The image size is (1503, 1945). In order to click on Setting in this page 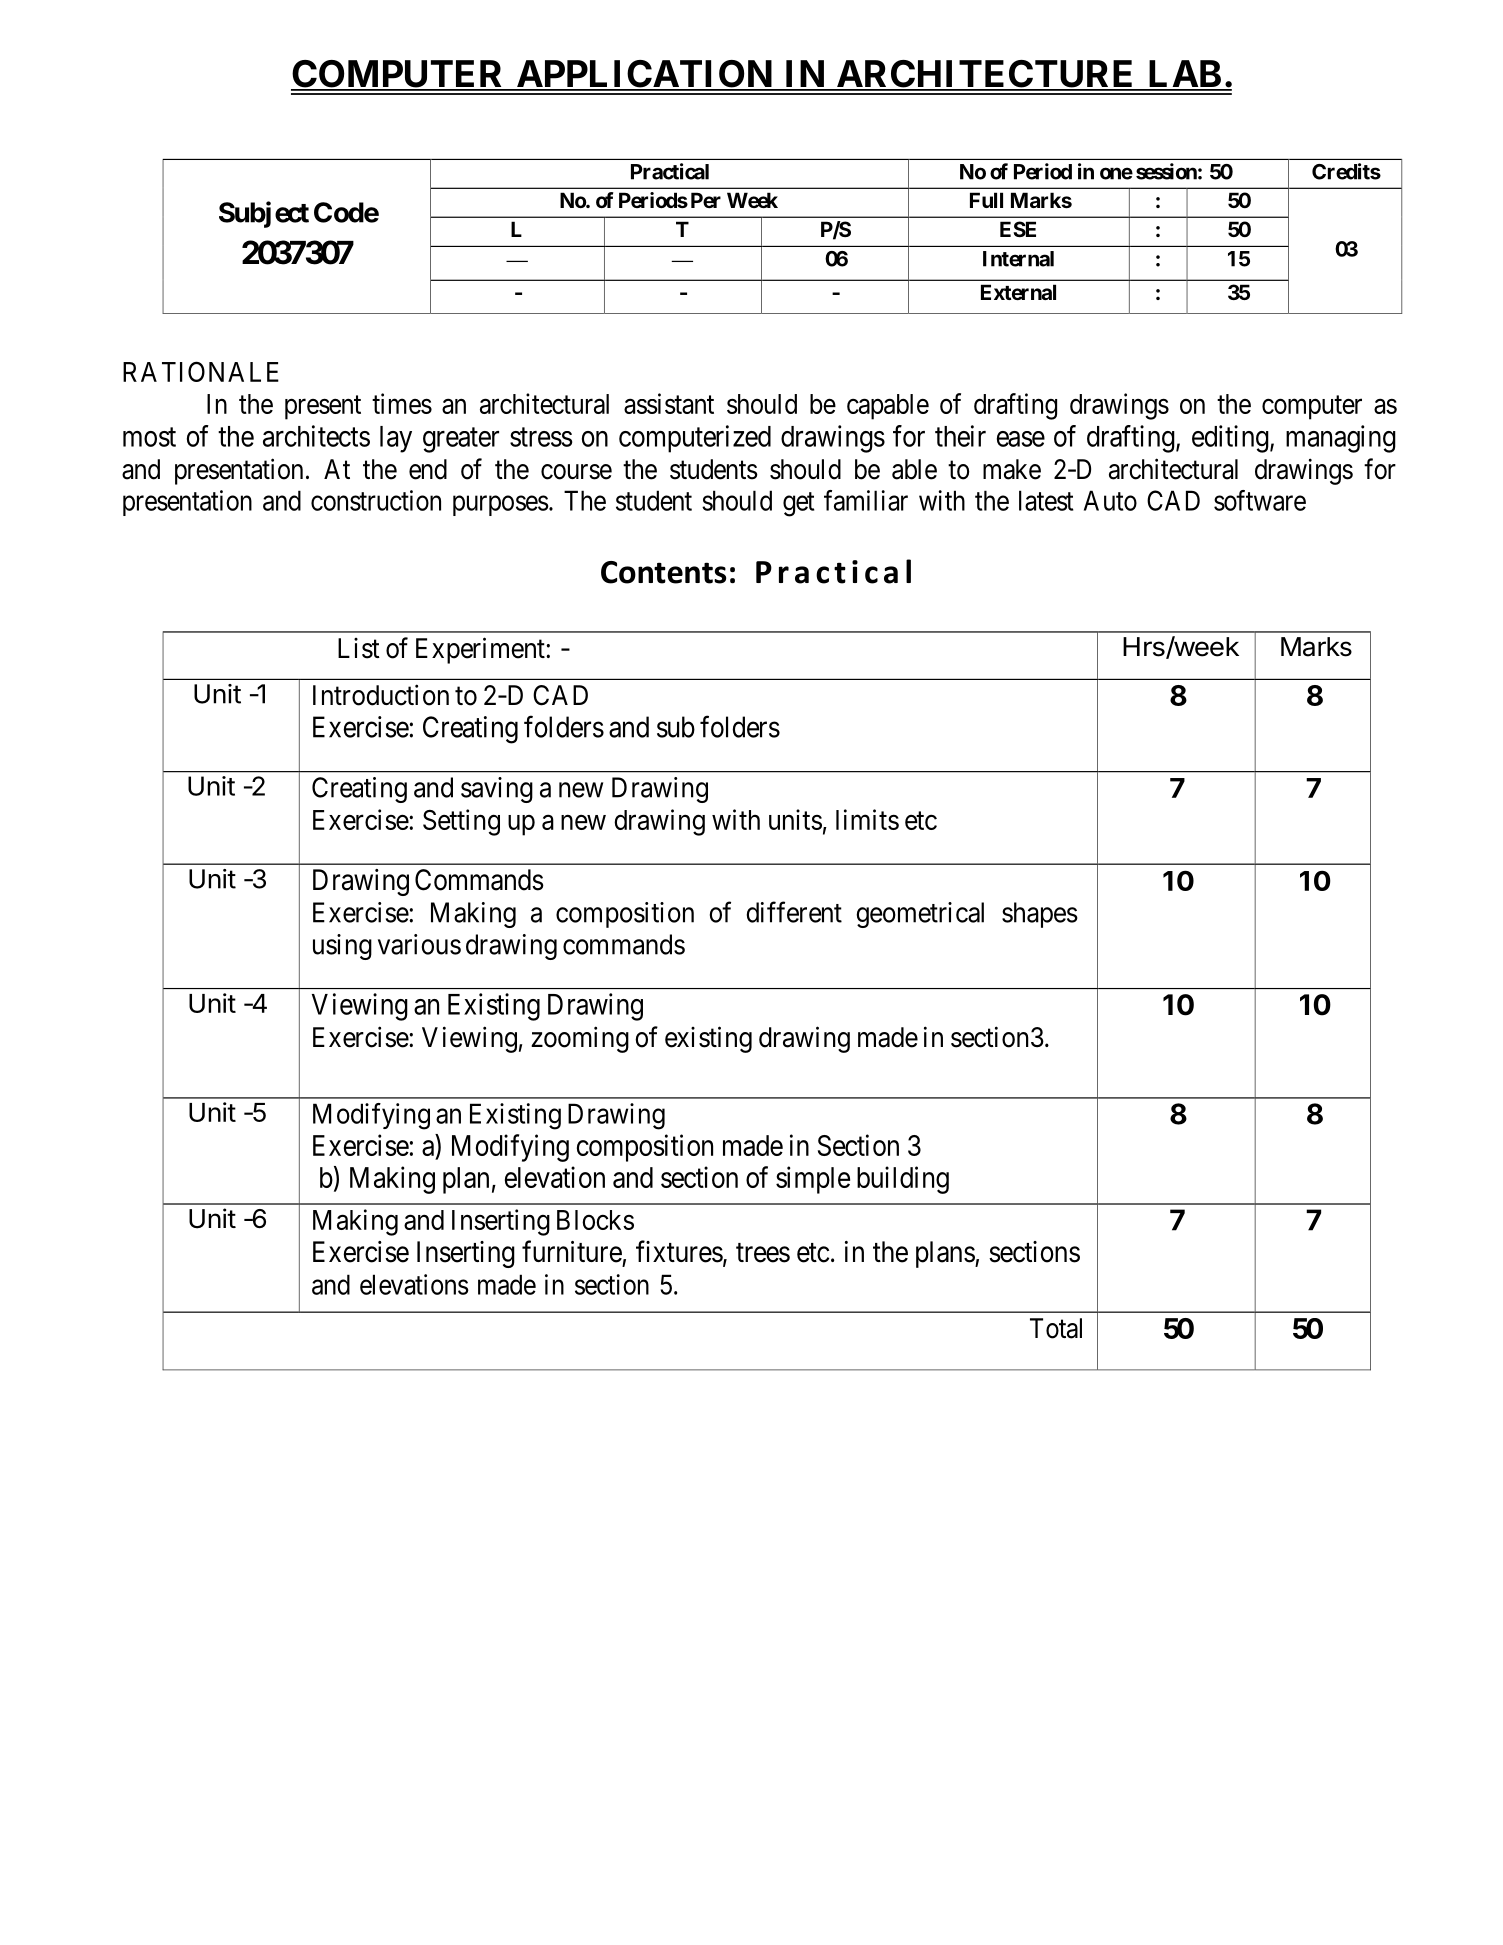, I will do `click(461, 822)`.
